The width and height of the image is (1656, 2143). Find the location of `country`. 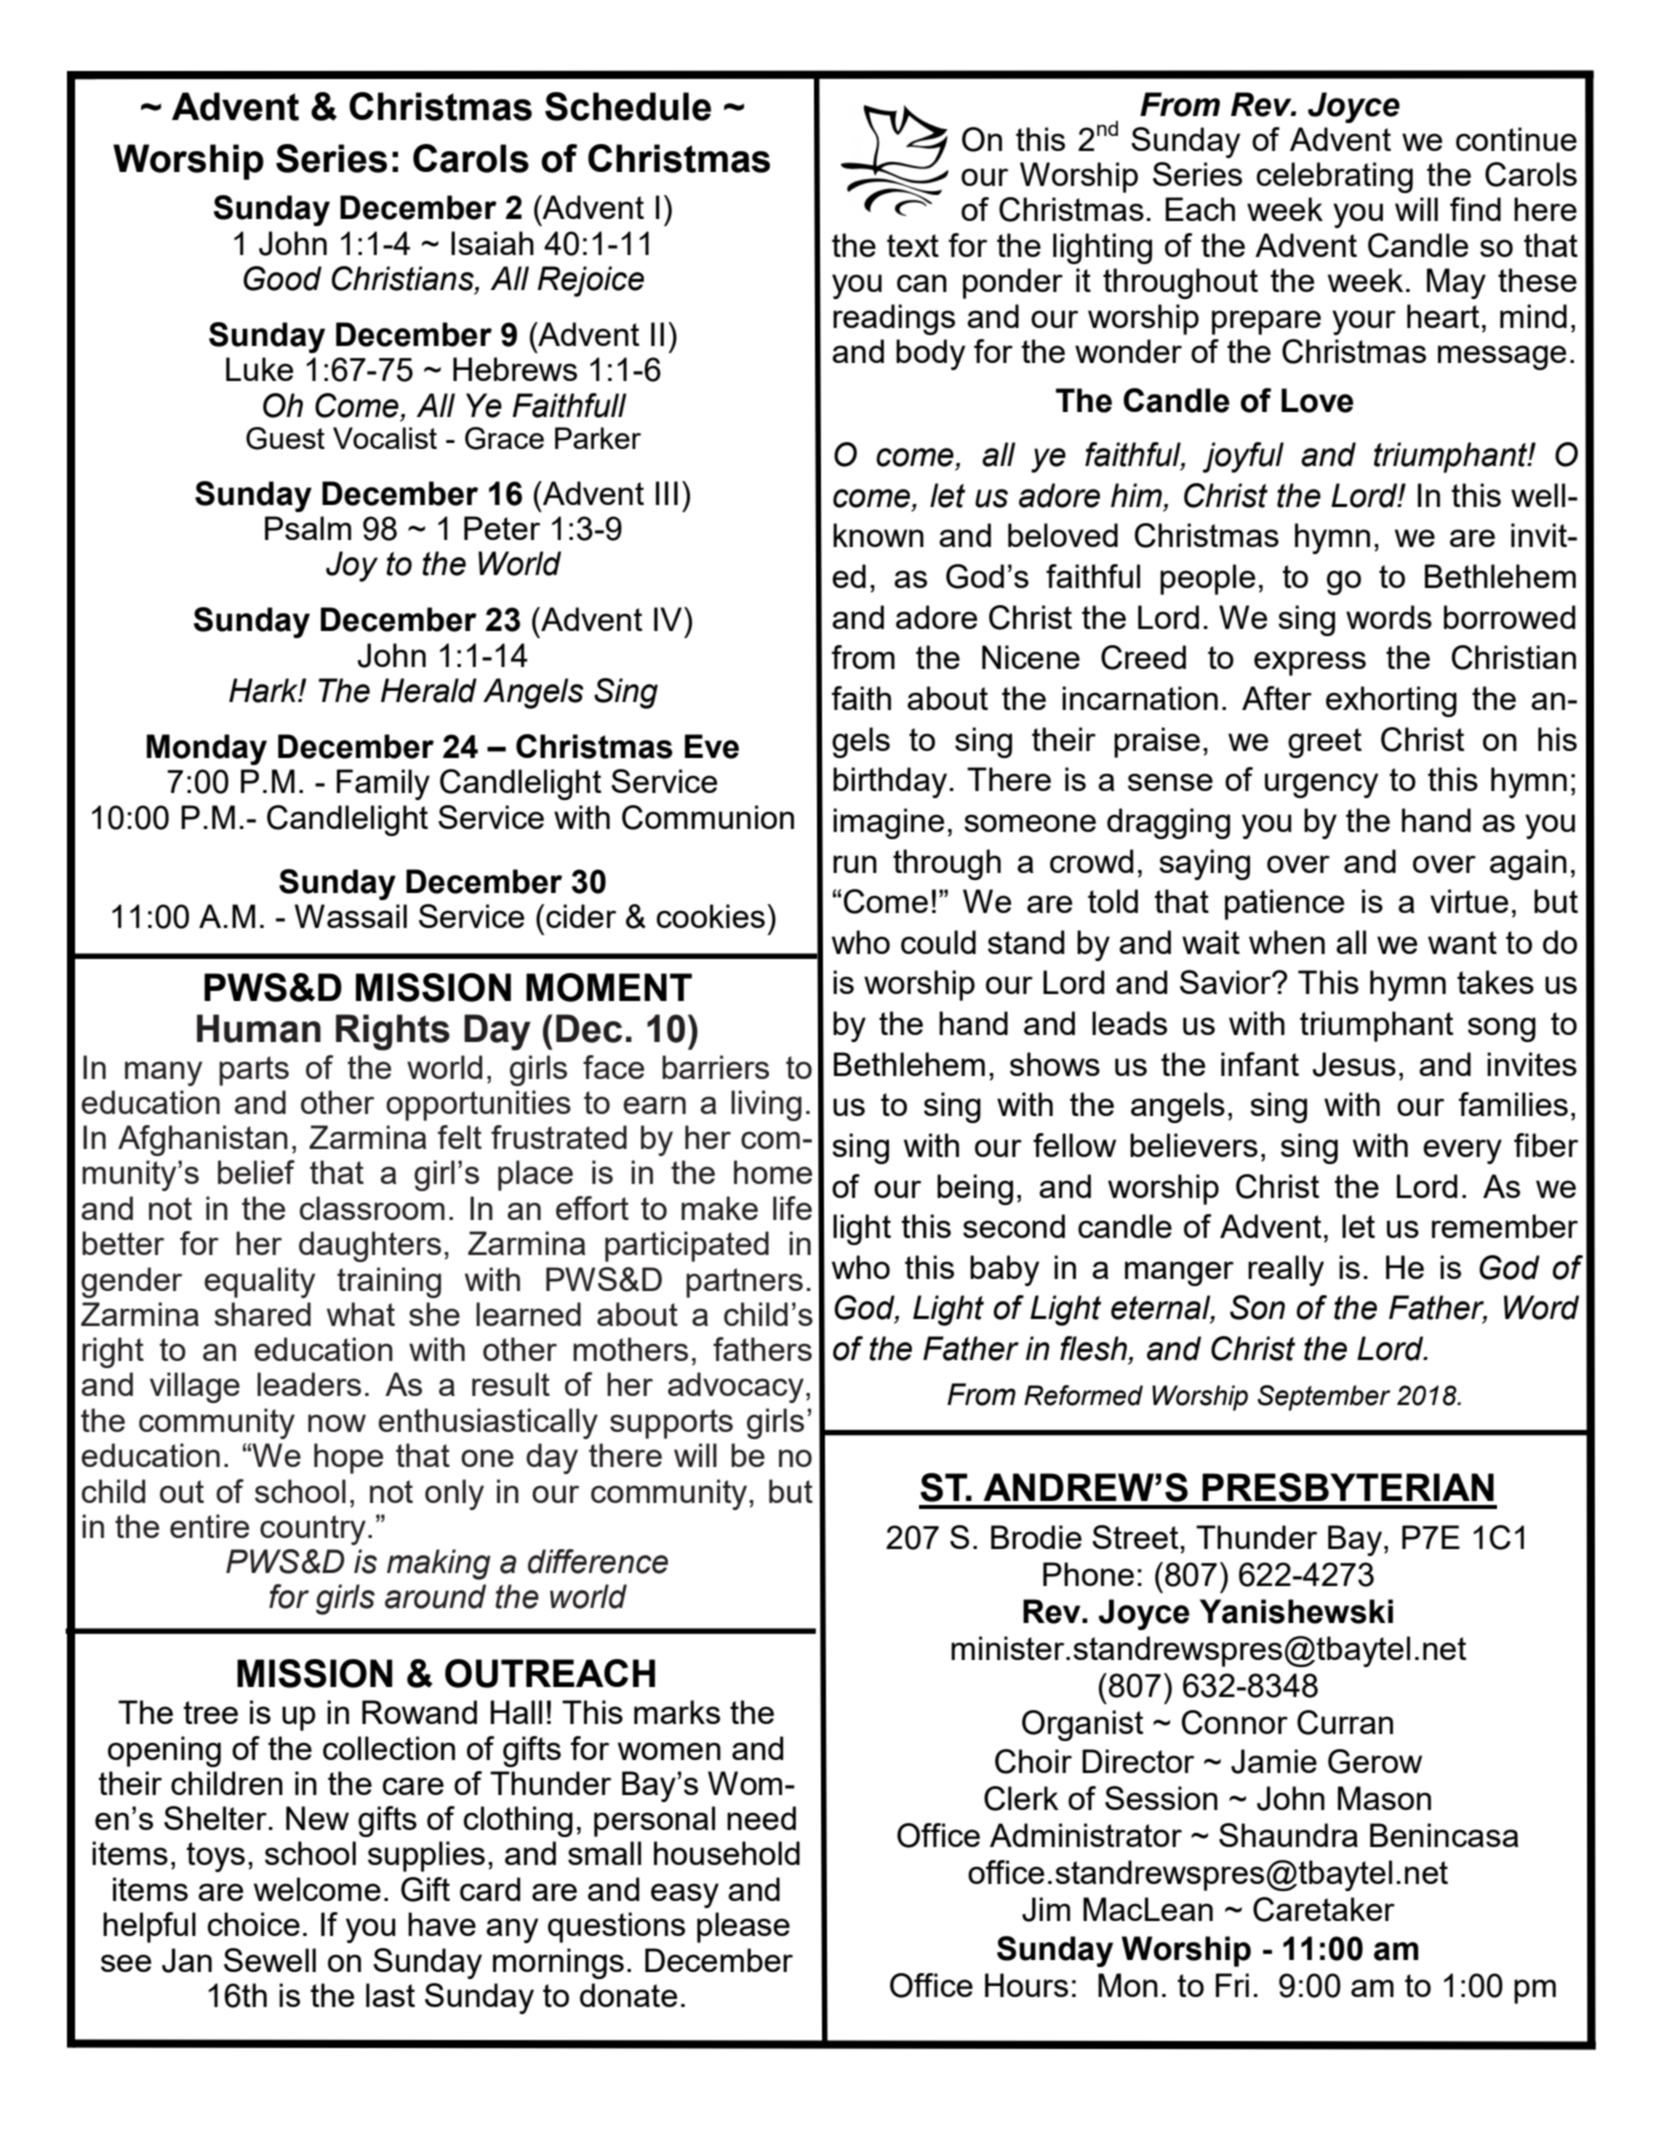

country is located at coordinates (313, 1530).
